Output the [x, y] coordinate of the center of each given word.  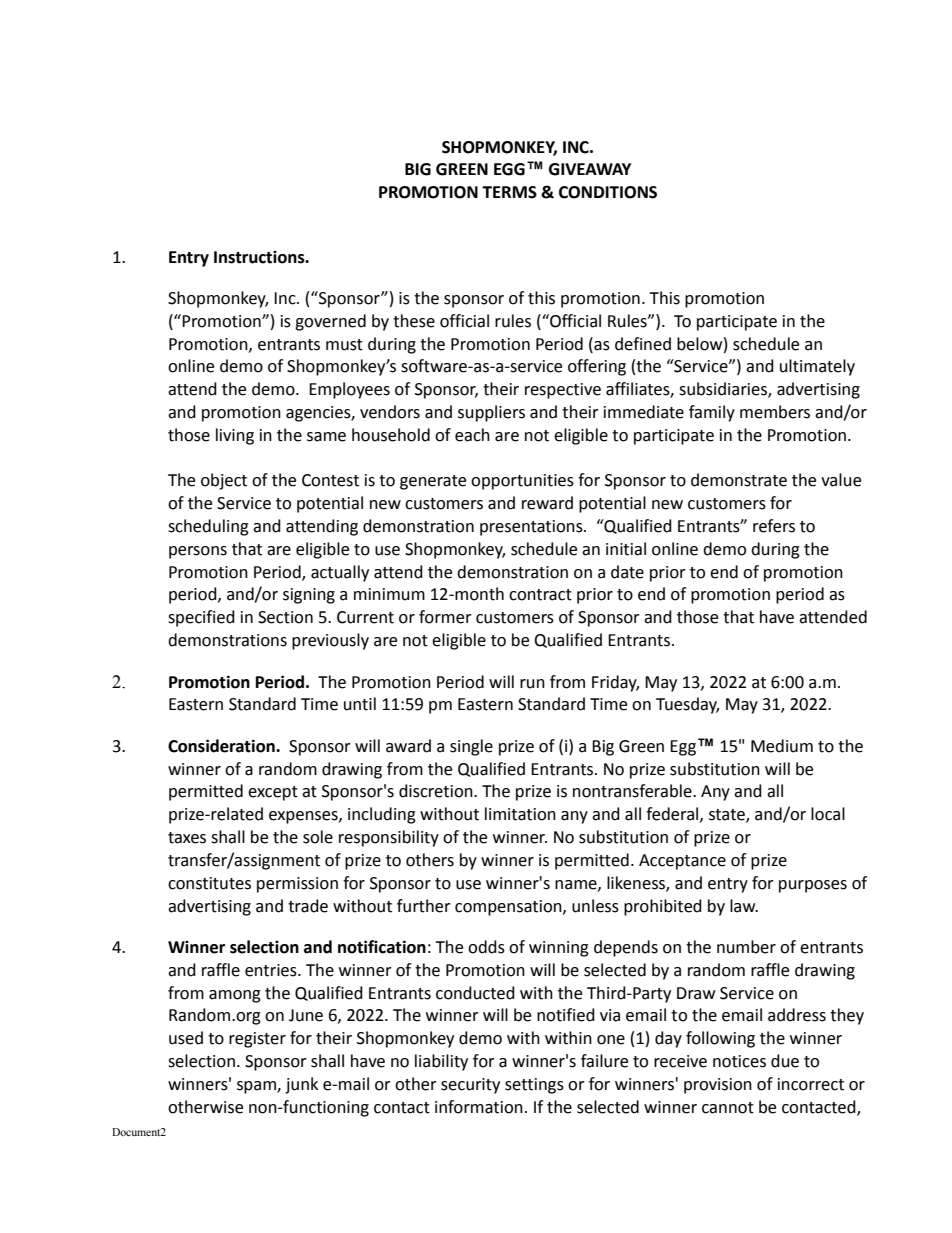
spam [257, 1087]
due [785, 1061]
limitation [520, 814]
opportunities [522, 482]
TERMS [509, 192]
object [224, 481]
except [273, 793]
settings [534, 1086]
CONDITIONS [608, 192]
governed [330, 322]
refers [774, 526]
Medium [782, 746]
